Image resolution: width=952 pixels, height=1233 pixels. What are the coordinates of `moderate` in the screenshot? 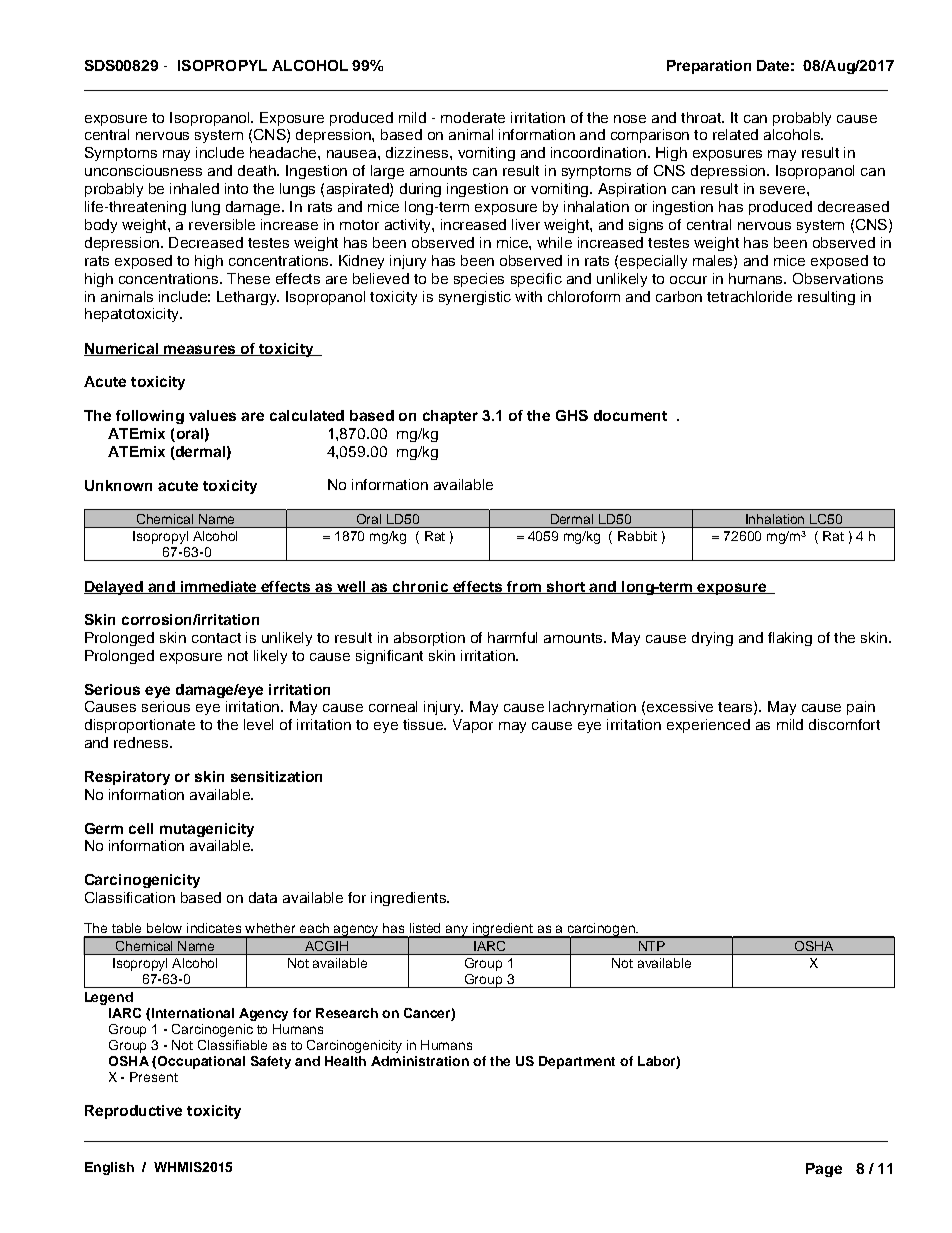 It's located at (473, 117).
